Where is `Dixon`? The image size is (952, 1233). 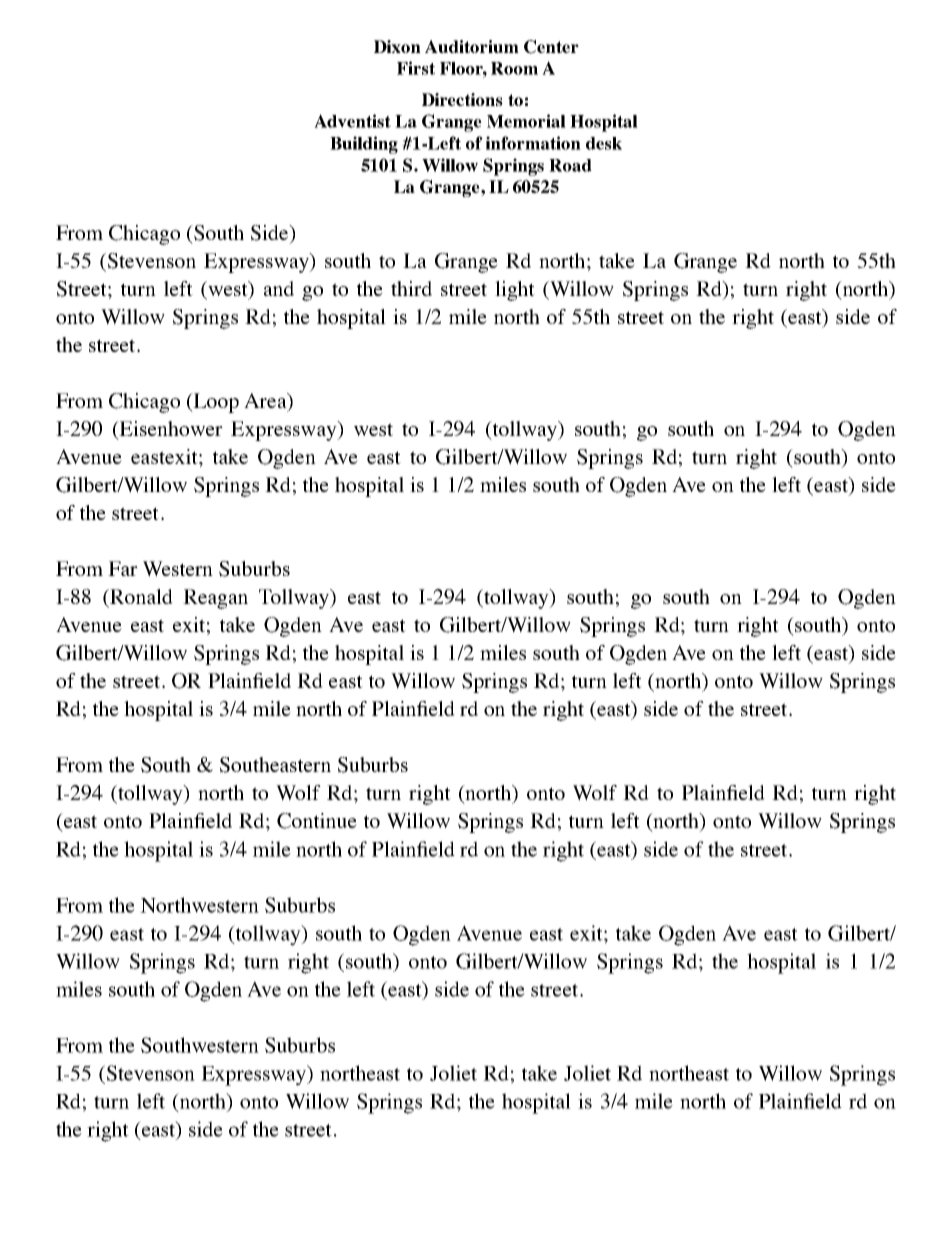
Dixon is located at coordinates (397, 46).
